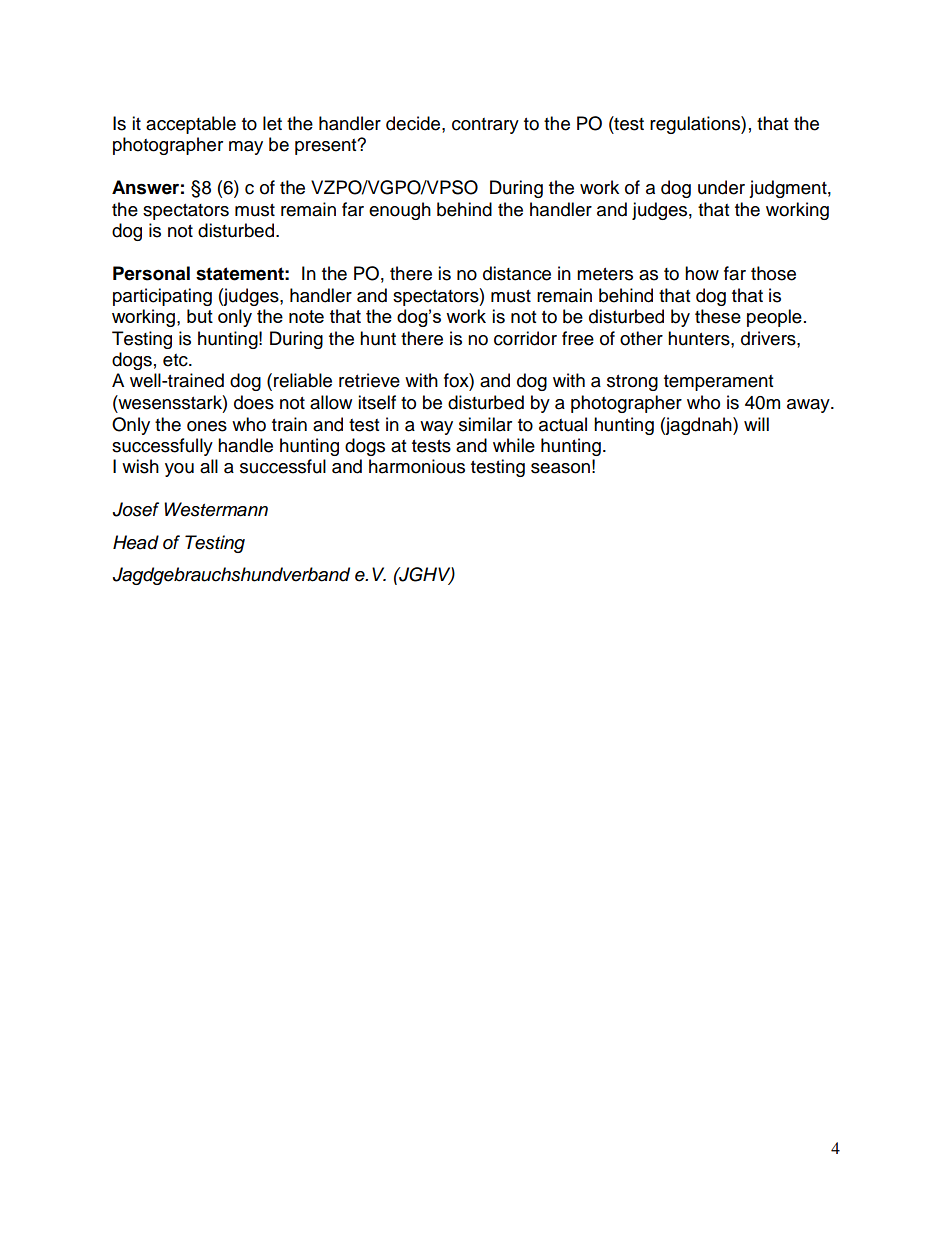  Describe the element at coordinates (191, 125) in the screenshot. I see `acceptable` at that location.
